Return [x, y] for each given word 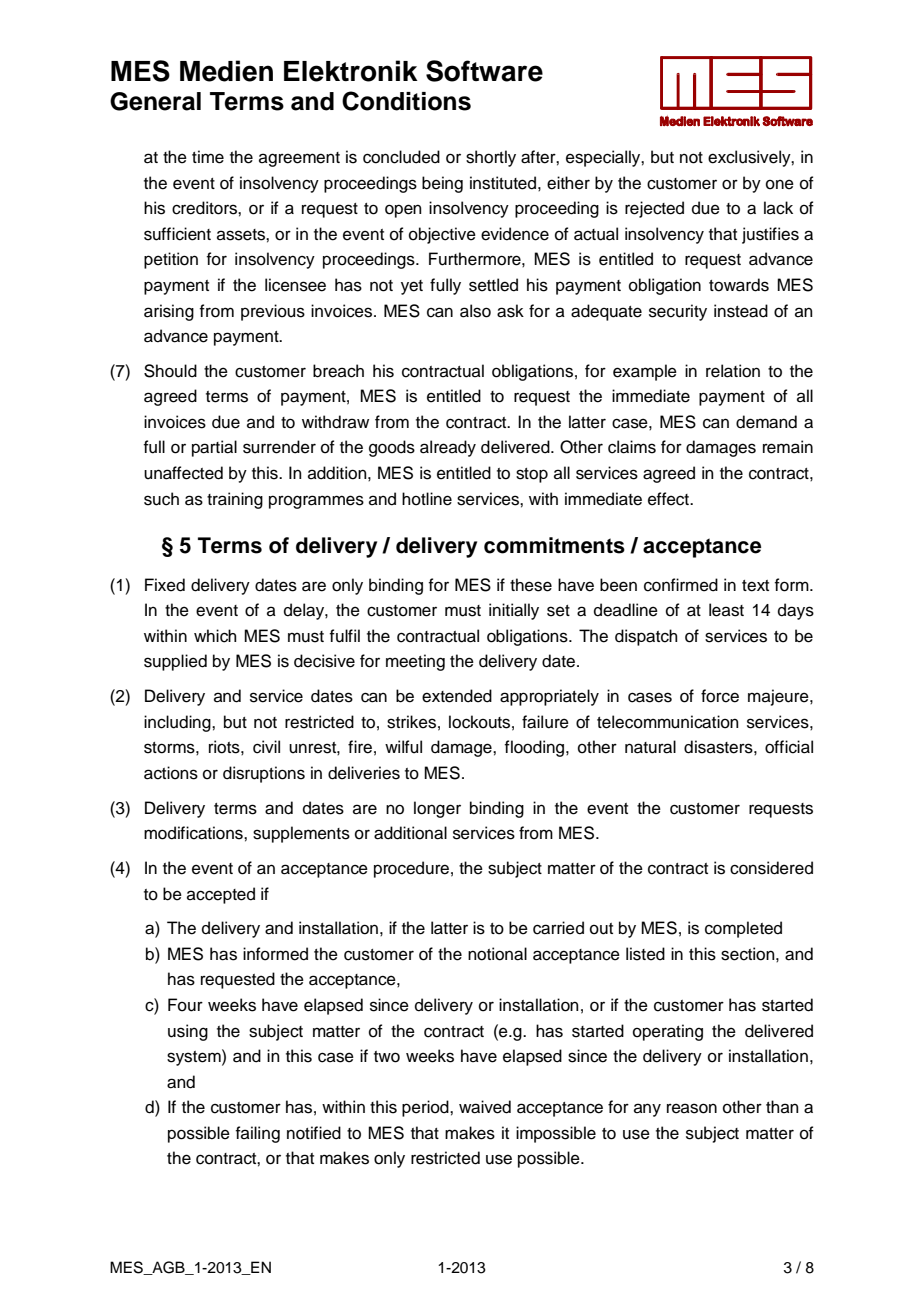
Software [484, 71]
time [208, 157]
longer [437, 809]
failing [257, 1134]
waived [485, 1107]
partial [214, 448]
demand [766, 422]
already [448, 448]
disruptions [264, 774]
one [780, 184]
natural [650, 747]
